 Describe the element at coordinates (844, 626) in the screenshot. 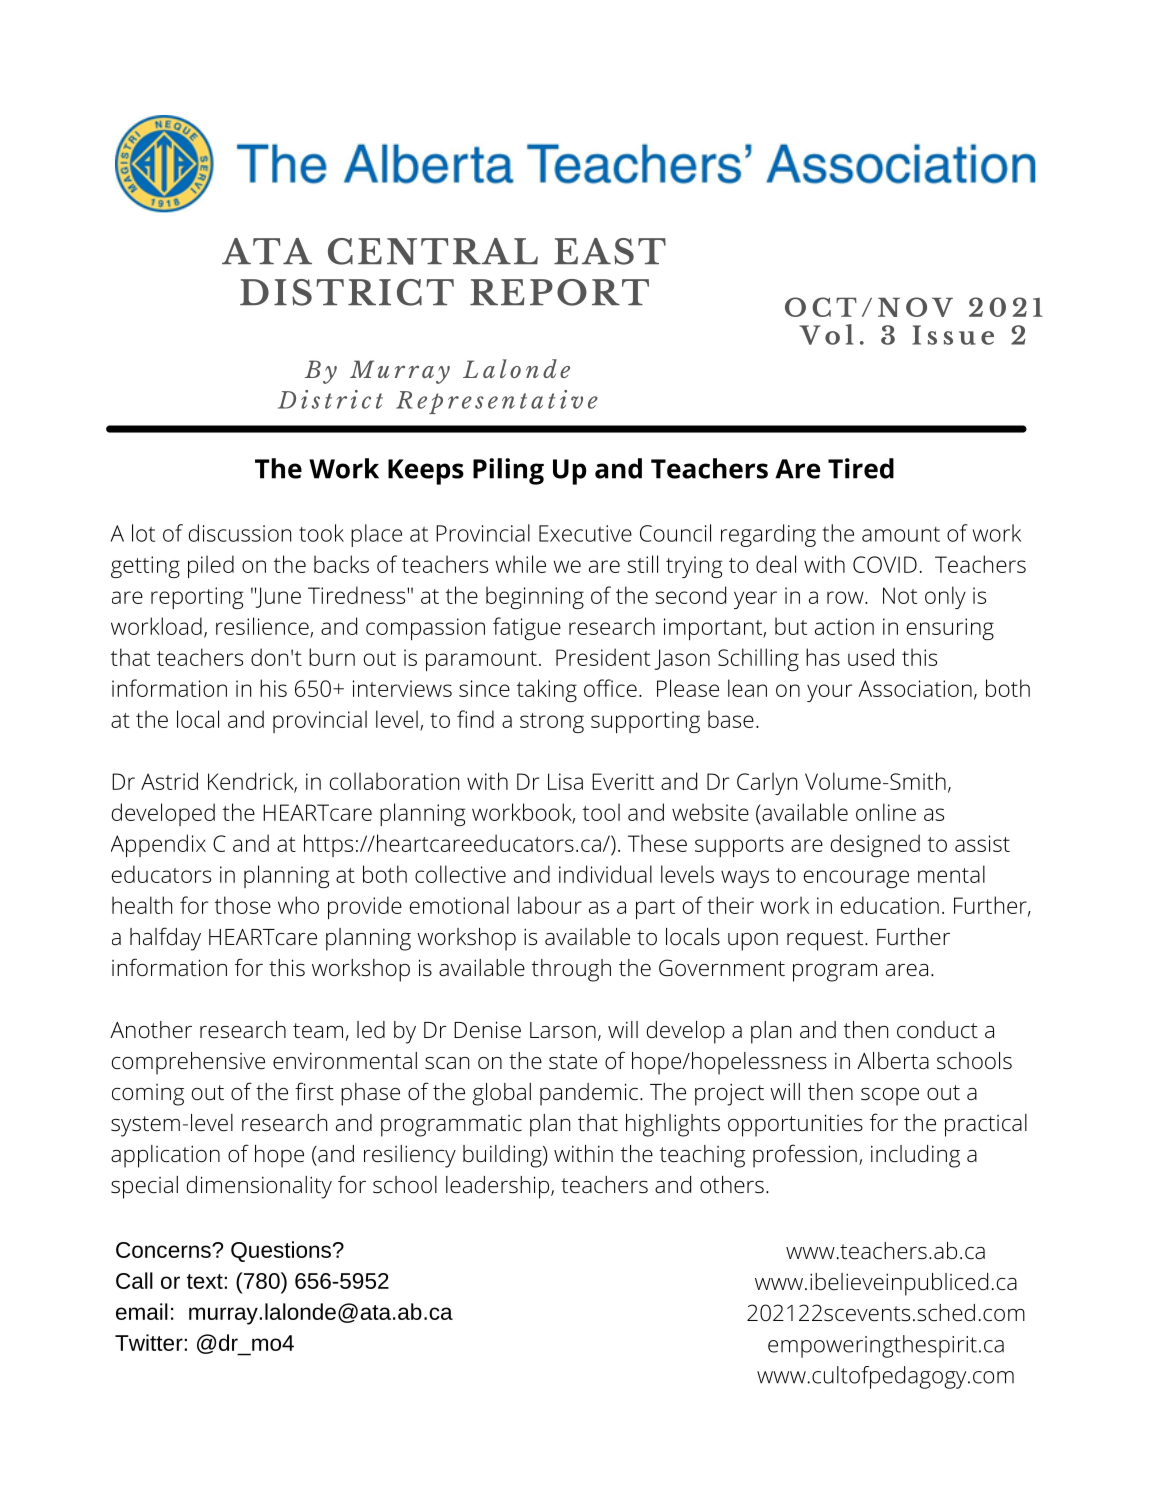

I see `action` at that location.
